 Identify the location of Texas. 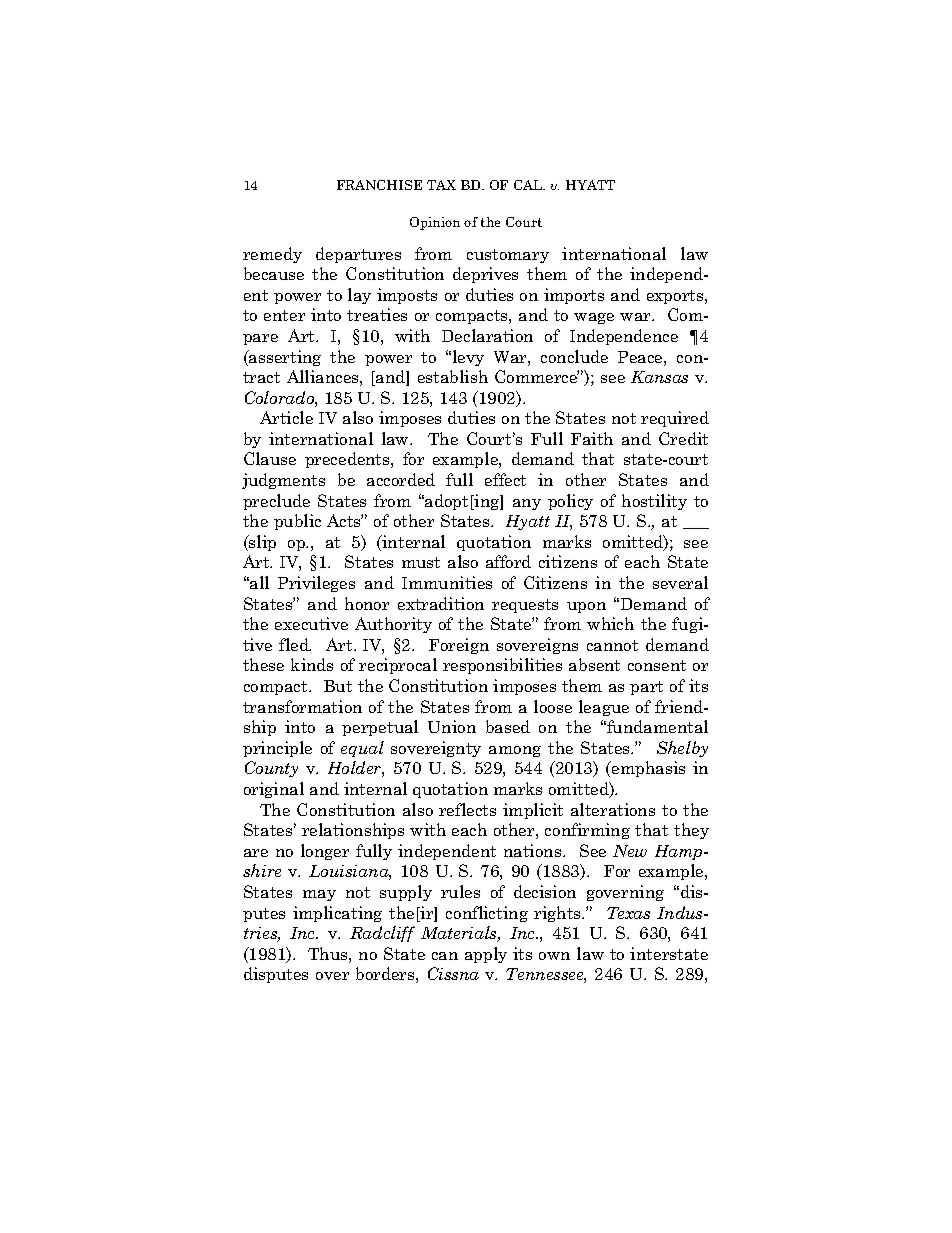
(628, 913).
